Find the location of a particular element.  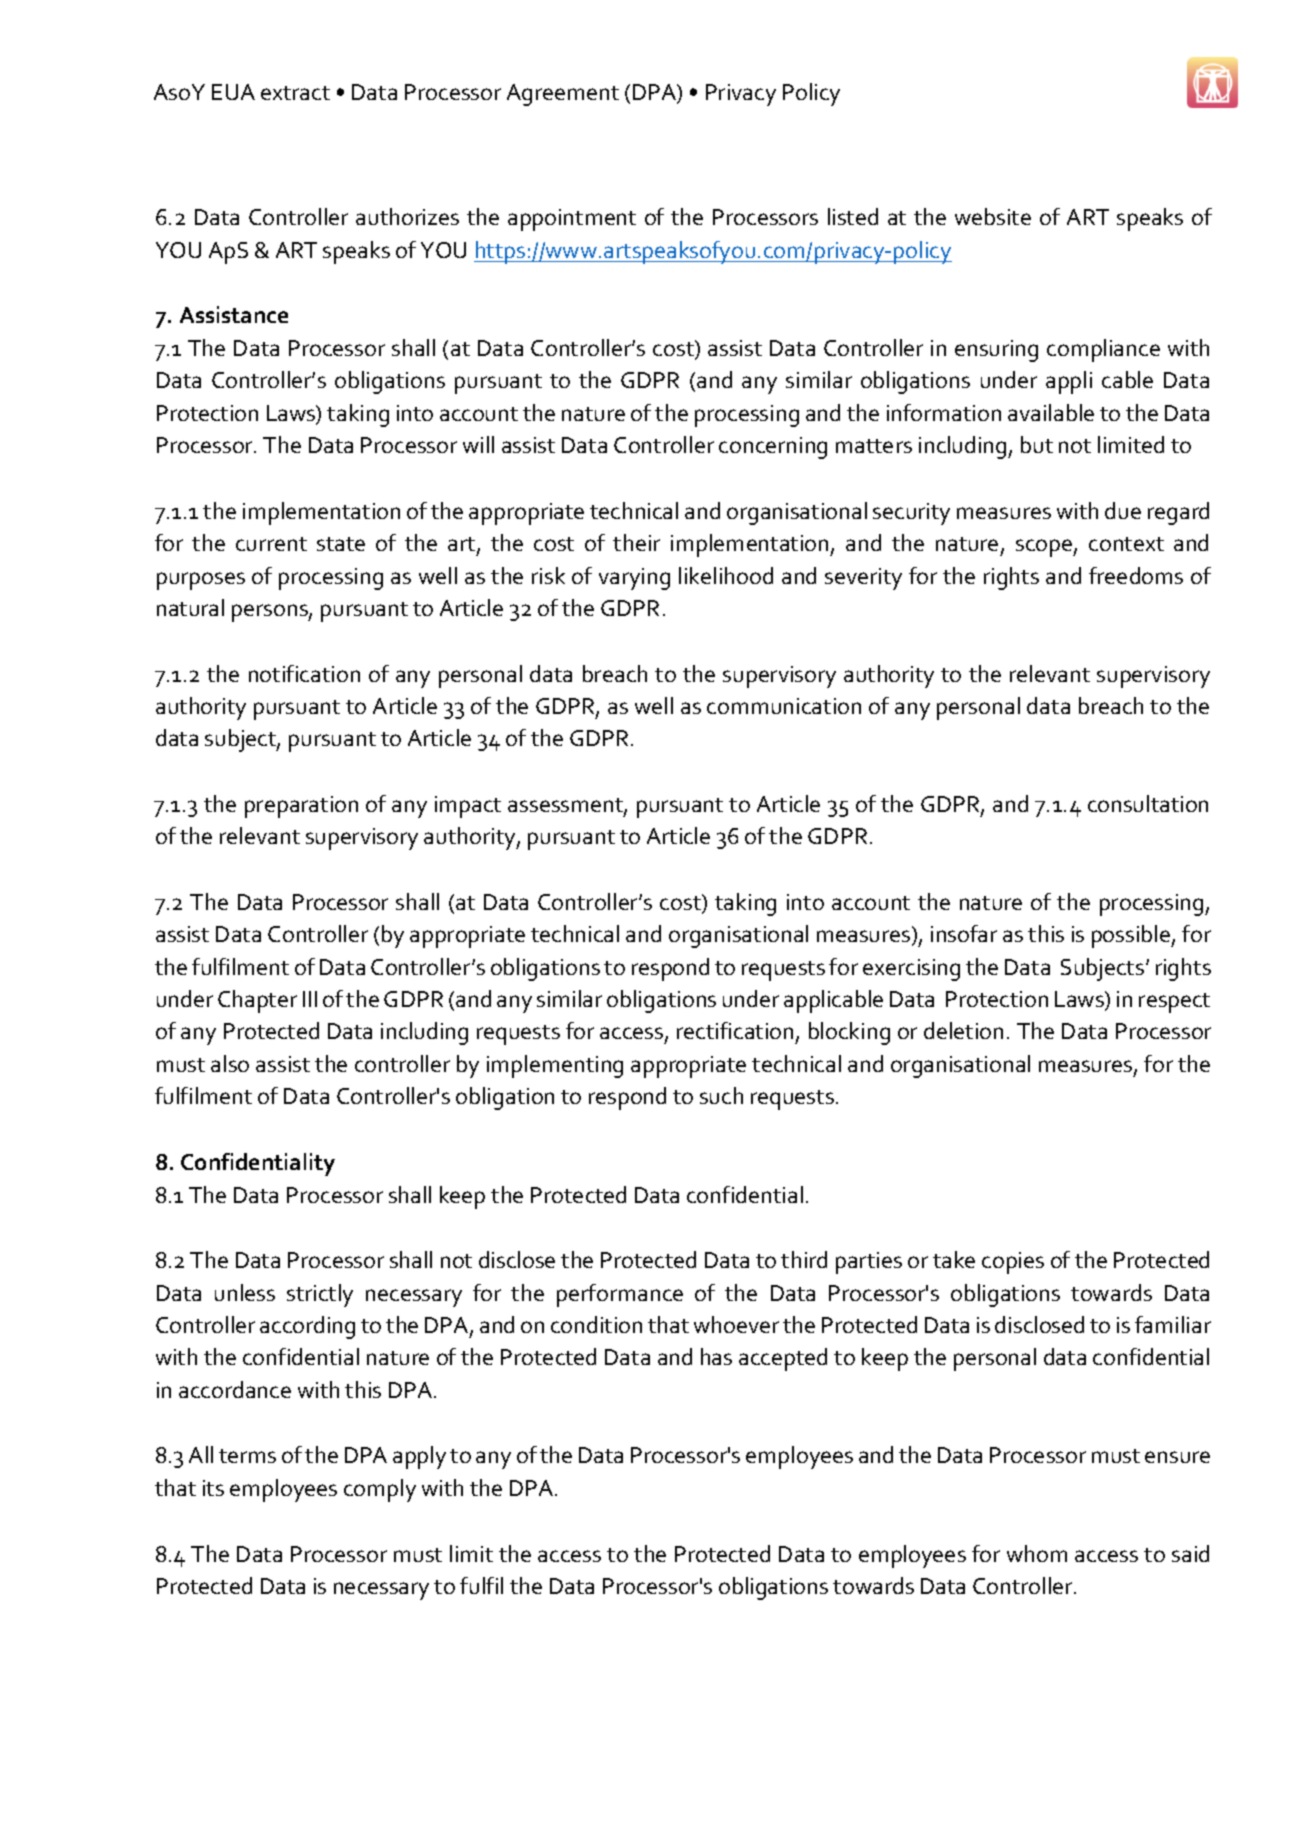

likelihood is located at coordinates (726, 575).
